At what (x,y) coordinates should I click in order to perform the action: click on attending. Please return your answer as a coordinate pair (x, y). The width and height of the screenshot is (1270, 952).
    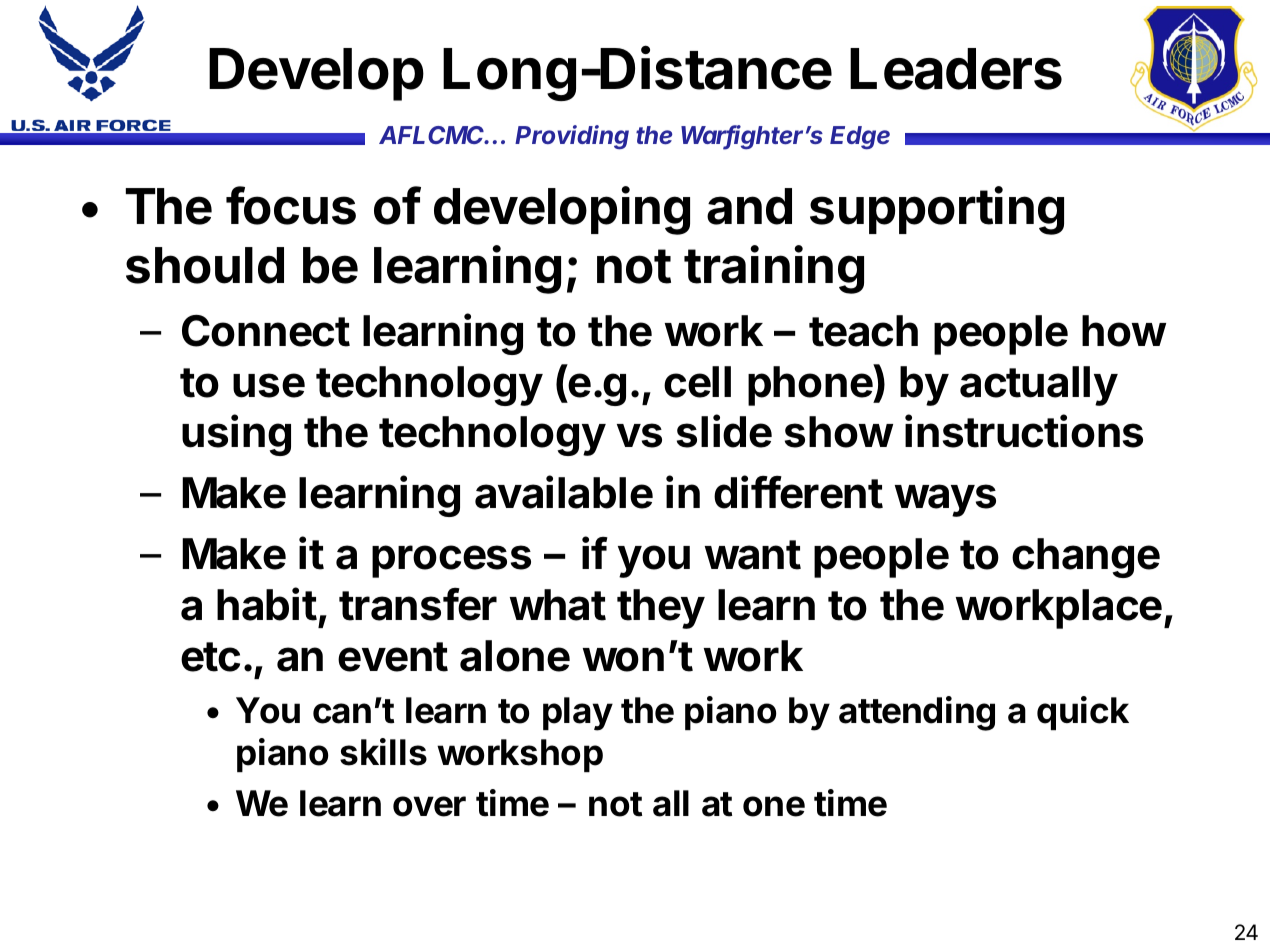
    Looking at the image, I should click on (917, 713).
